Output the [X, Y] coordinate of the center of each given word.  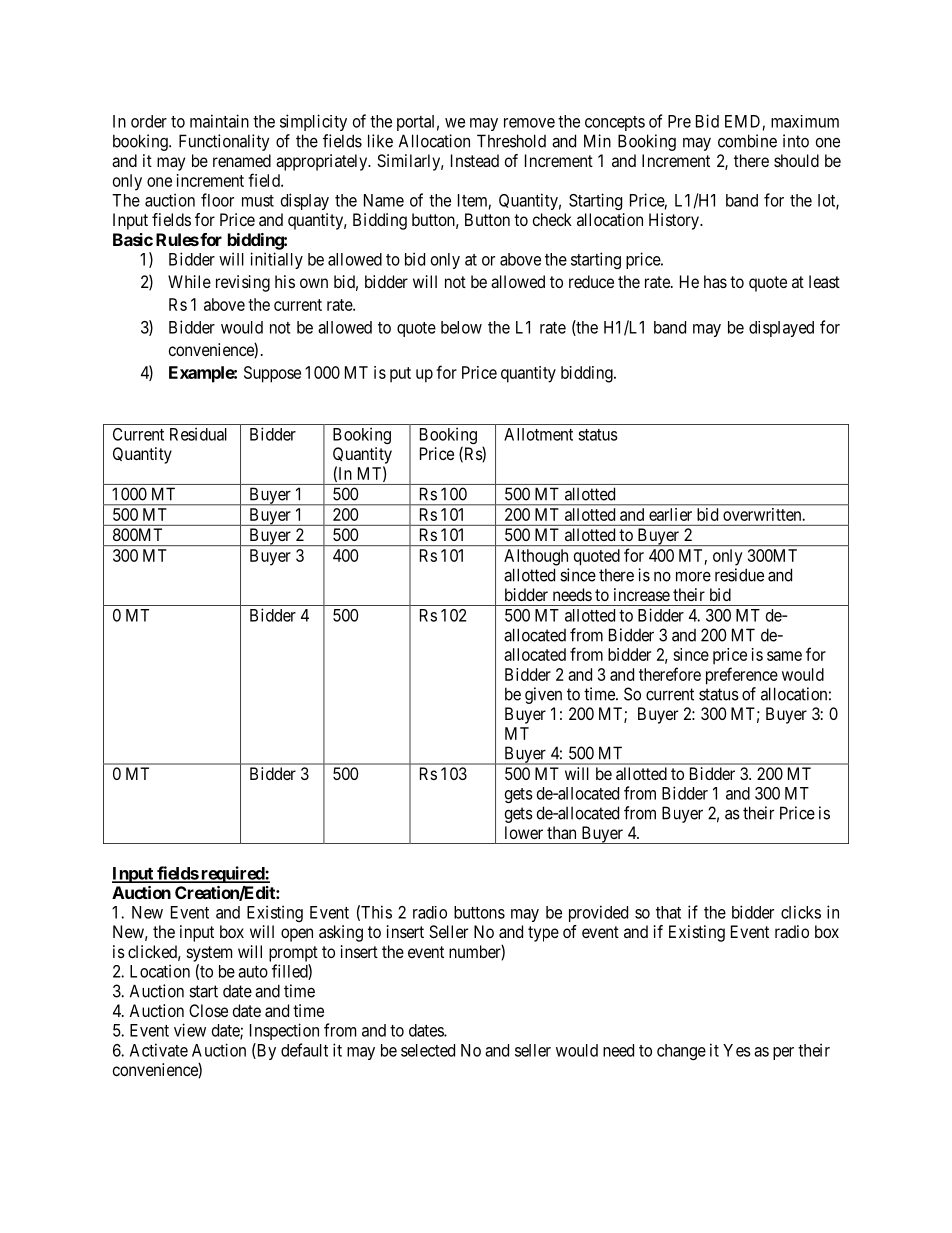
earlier [670, 514]
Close [208, 1010]
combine [747, 141]
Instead [475, 160]
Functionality [224, 142]
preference [742, 676]
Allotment [538, 434]
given [543, 695]
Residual [198, 434]
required [232, 874]
